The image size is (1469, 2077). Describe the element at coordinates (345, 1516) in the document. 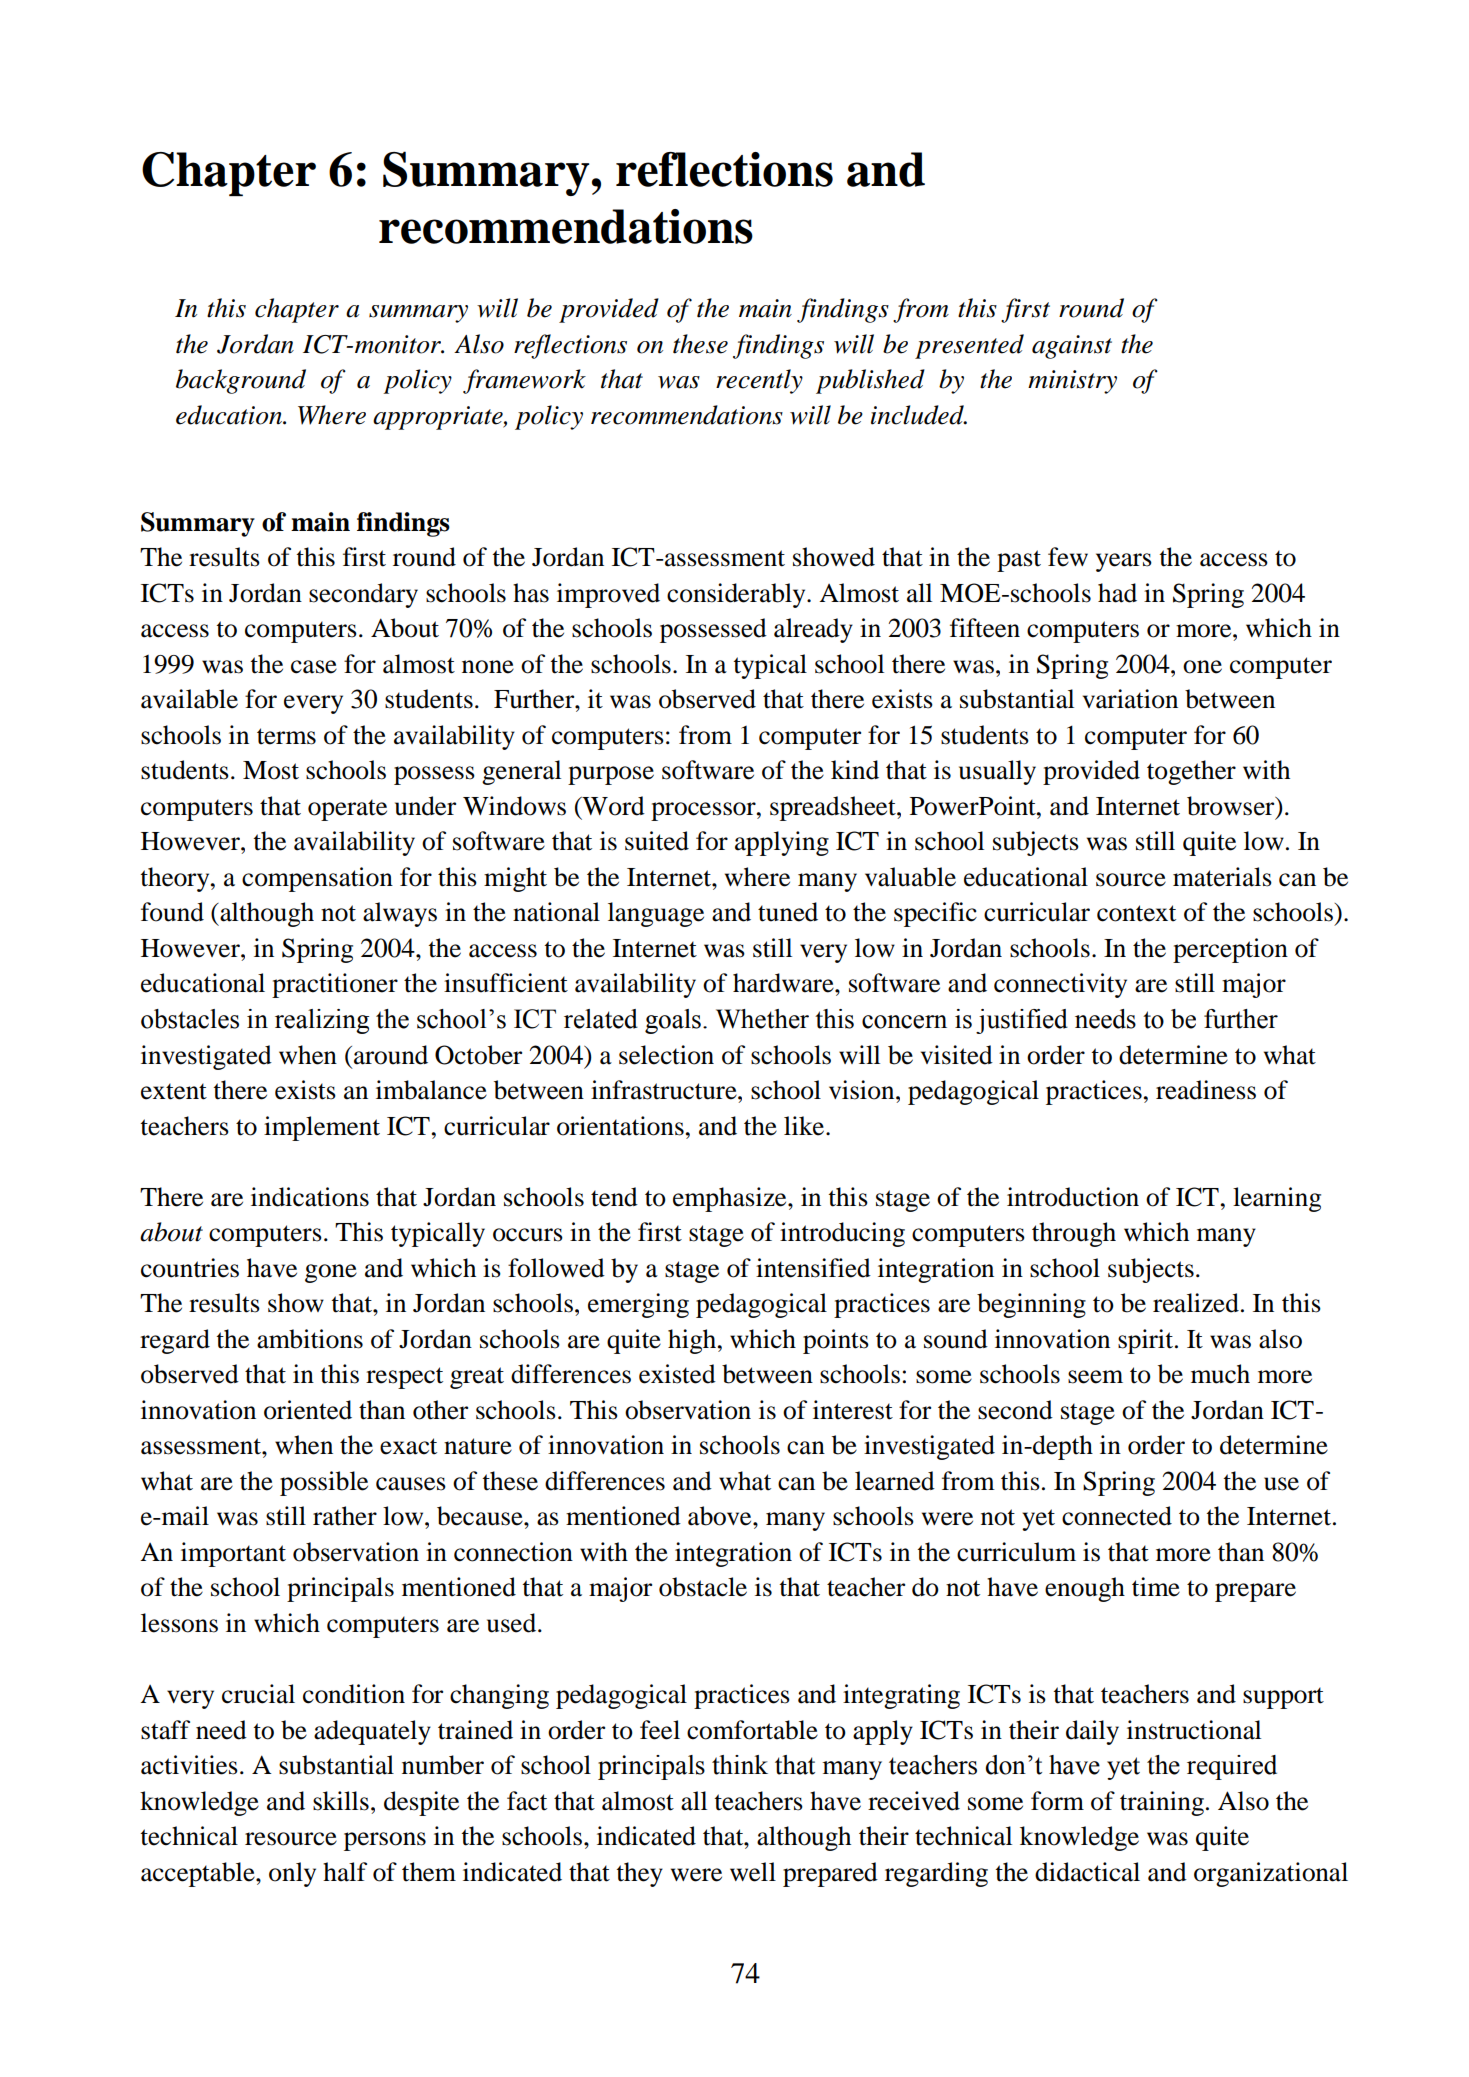

I see `rather` at that location.
